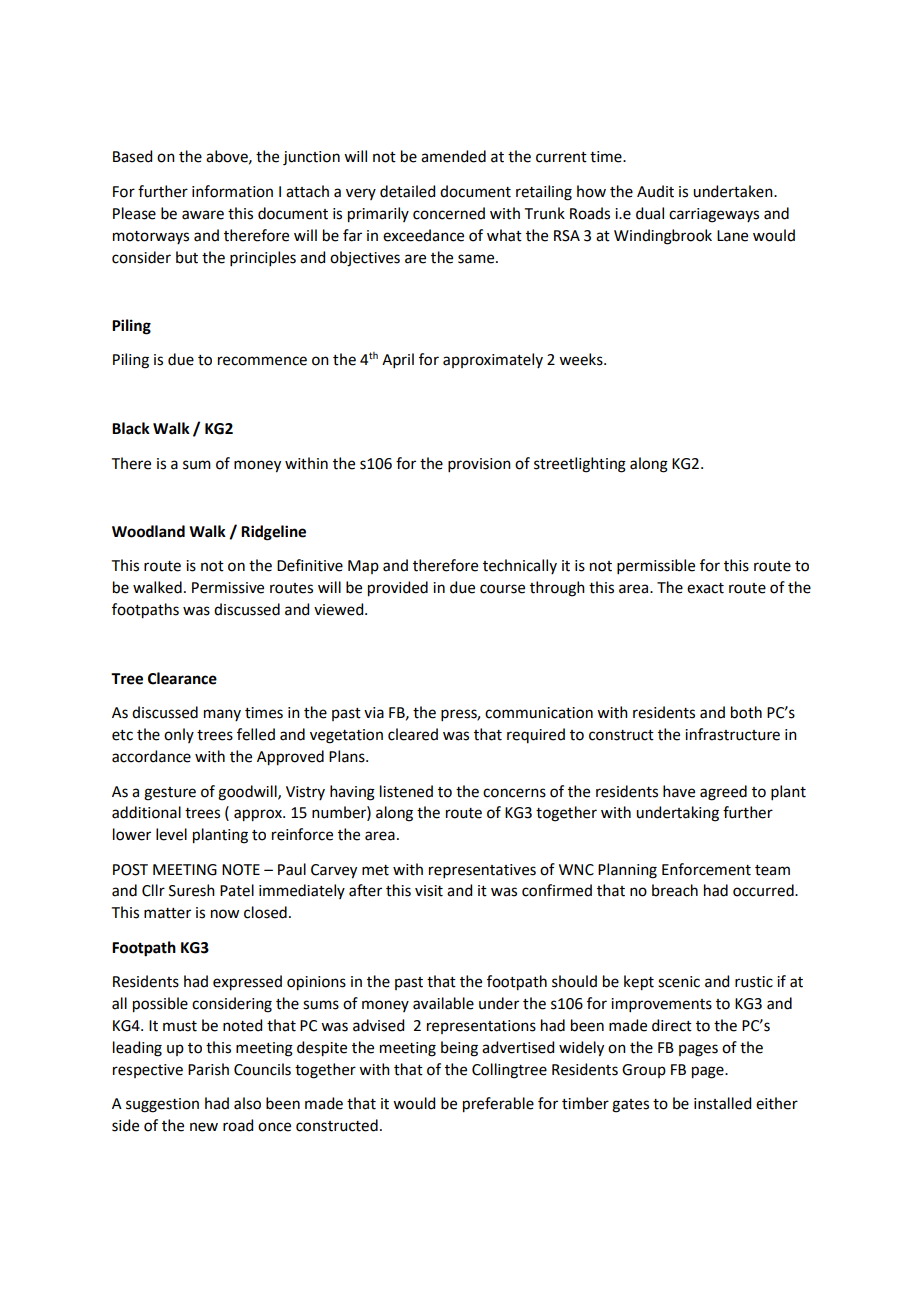 The width and height of the page is (924, 1308). What do you see at coordinates (208, 1069) in the page?
I see `Parish` at bounding box center [208, 1069].
